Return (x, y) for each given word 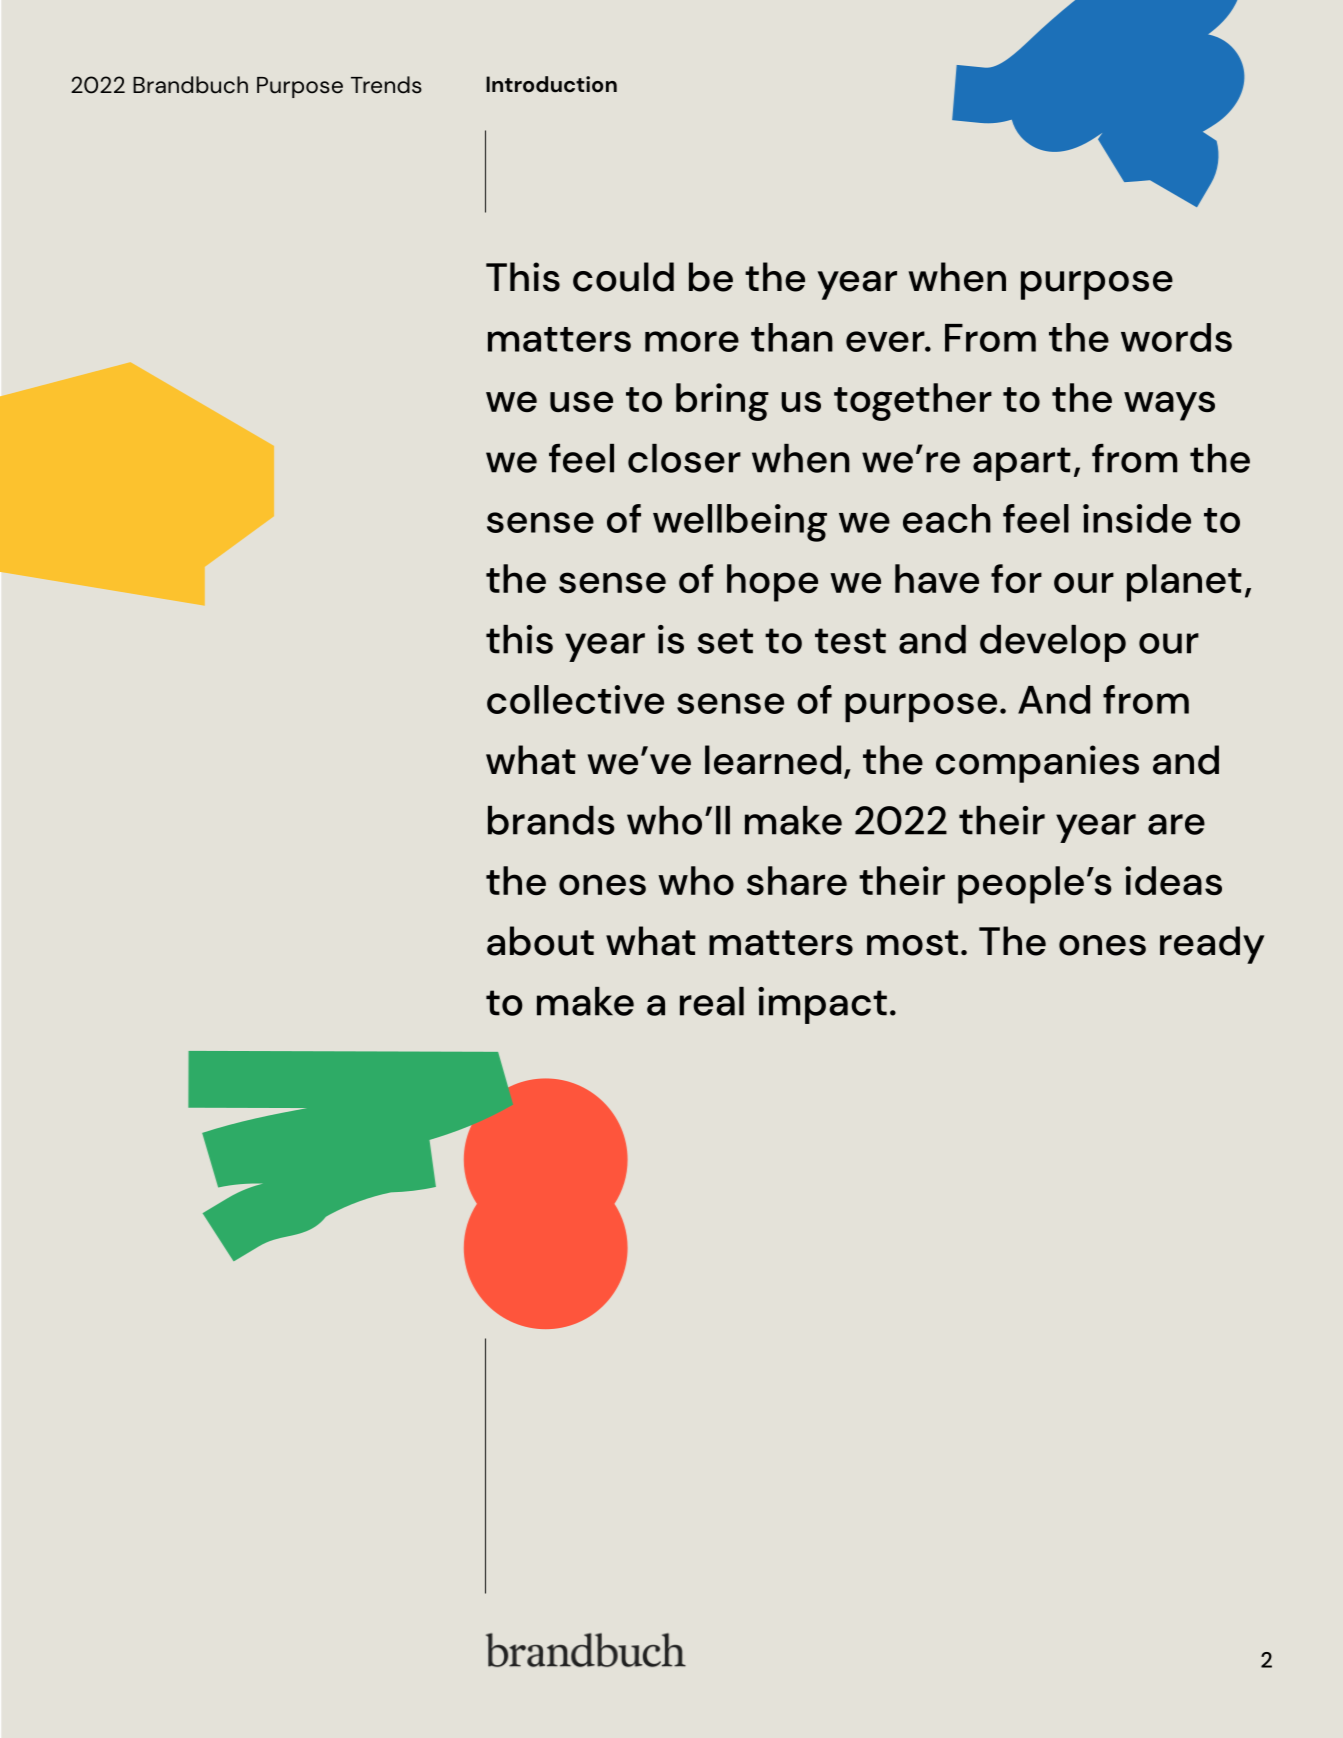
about (540, 941)
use (581, 401)
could (623, 277)
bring (722, 402)
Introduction (551, 84)
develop (1053, 643)
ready (1212, 945)
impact (822, 1005)
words (1176, 337)
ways (1169, 406)
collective (575, 699)
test (850, 641)
